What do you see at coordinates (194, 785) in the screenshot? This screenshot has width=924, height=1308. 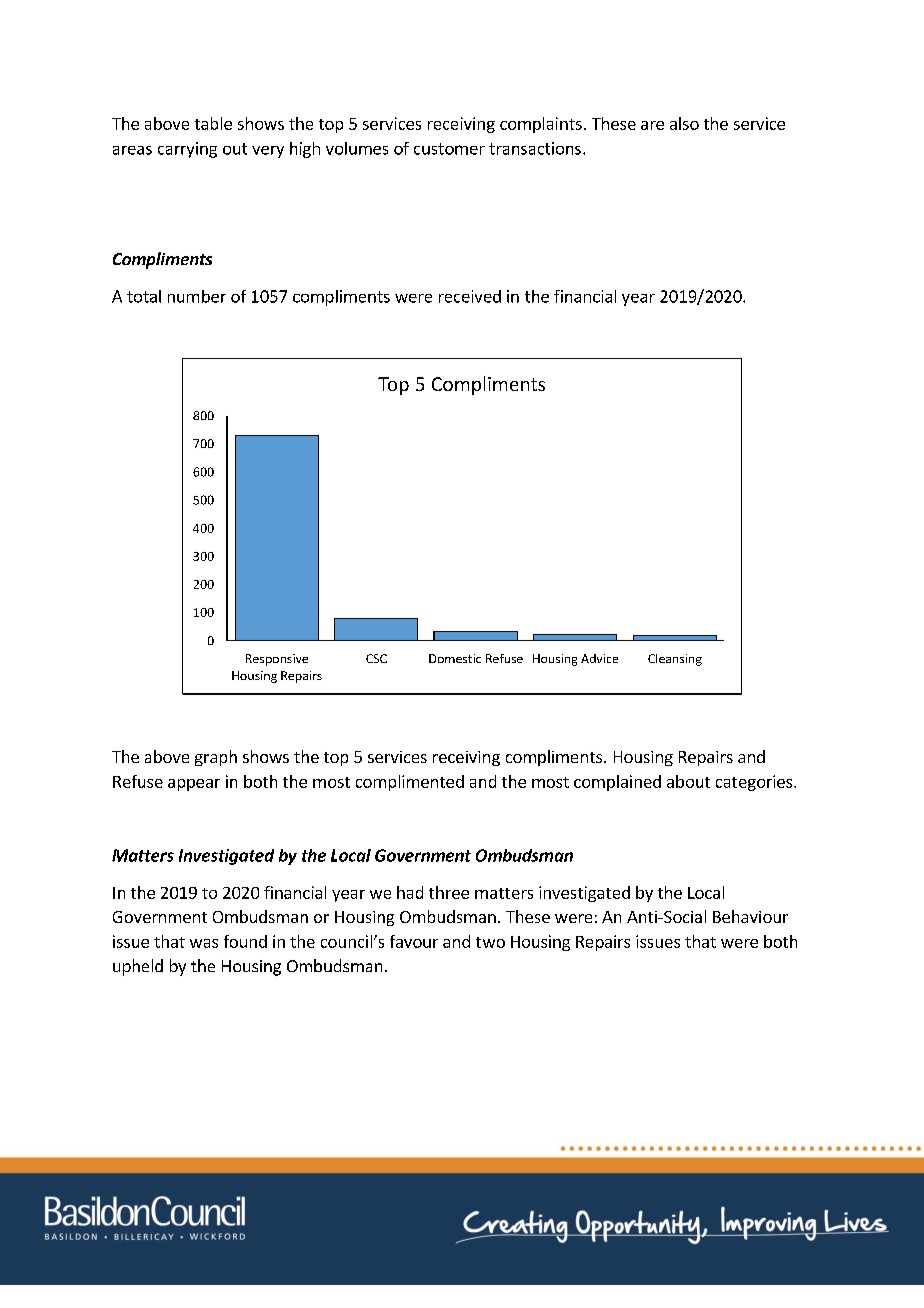 I see `appear` at bounding box center [194, 785].
